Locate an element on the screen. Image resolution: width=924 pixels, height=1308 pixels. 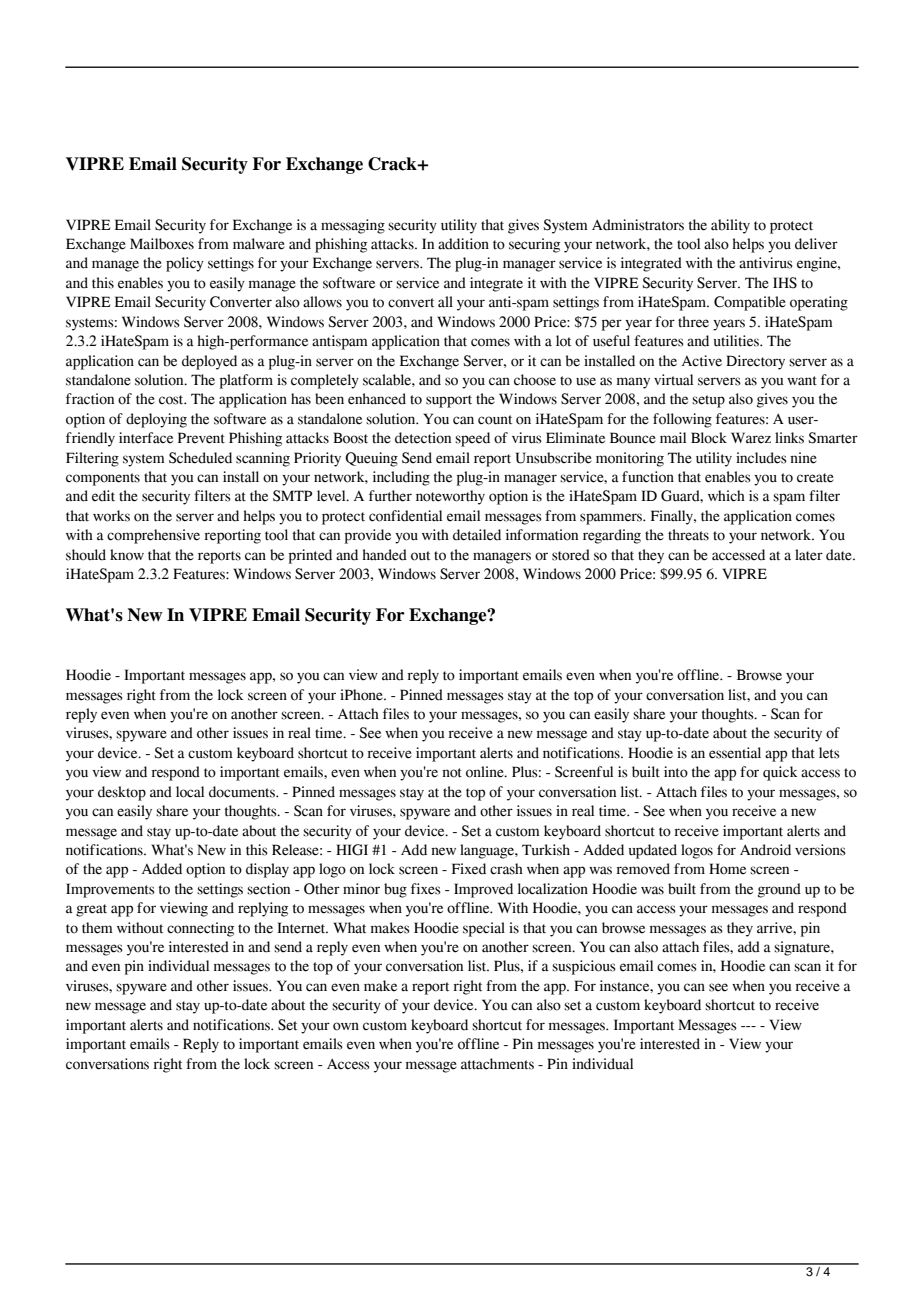
online is located at coordinates (486, 772).
